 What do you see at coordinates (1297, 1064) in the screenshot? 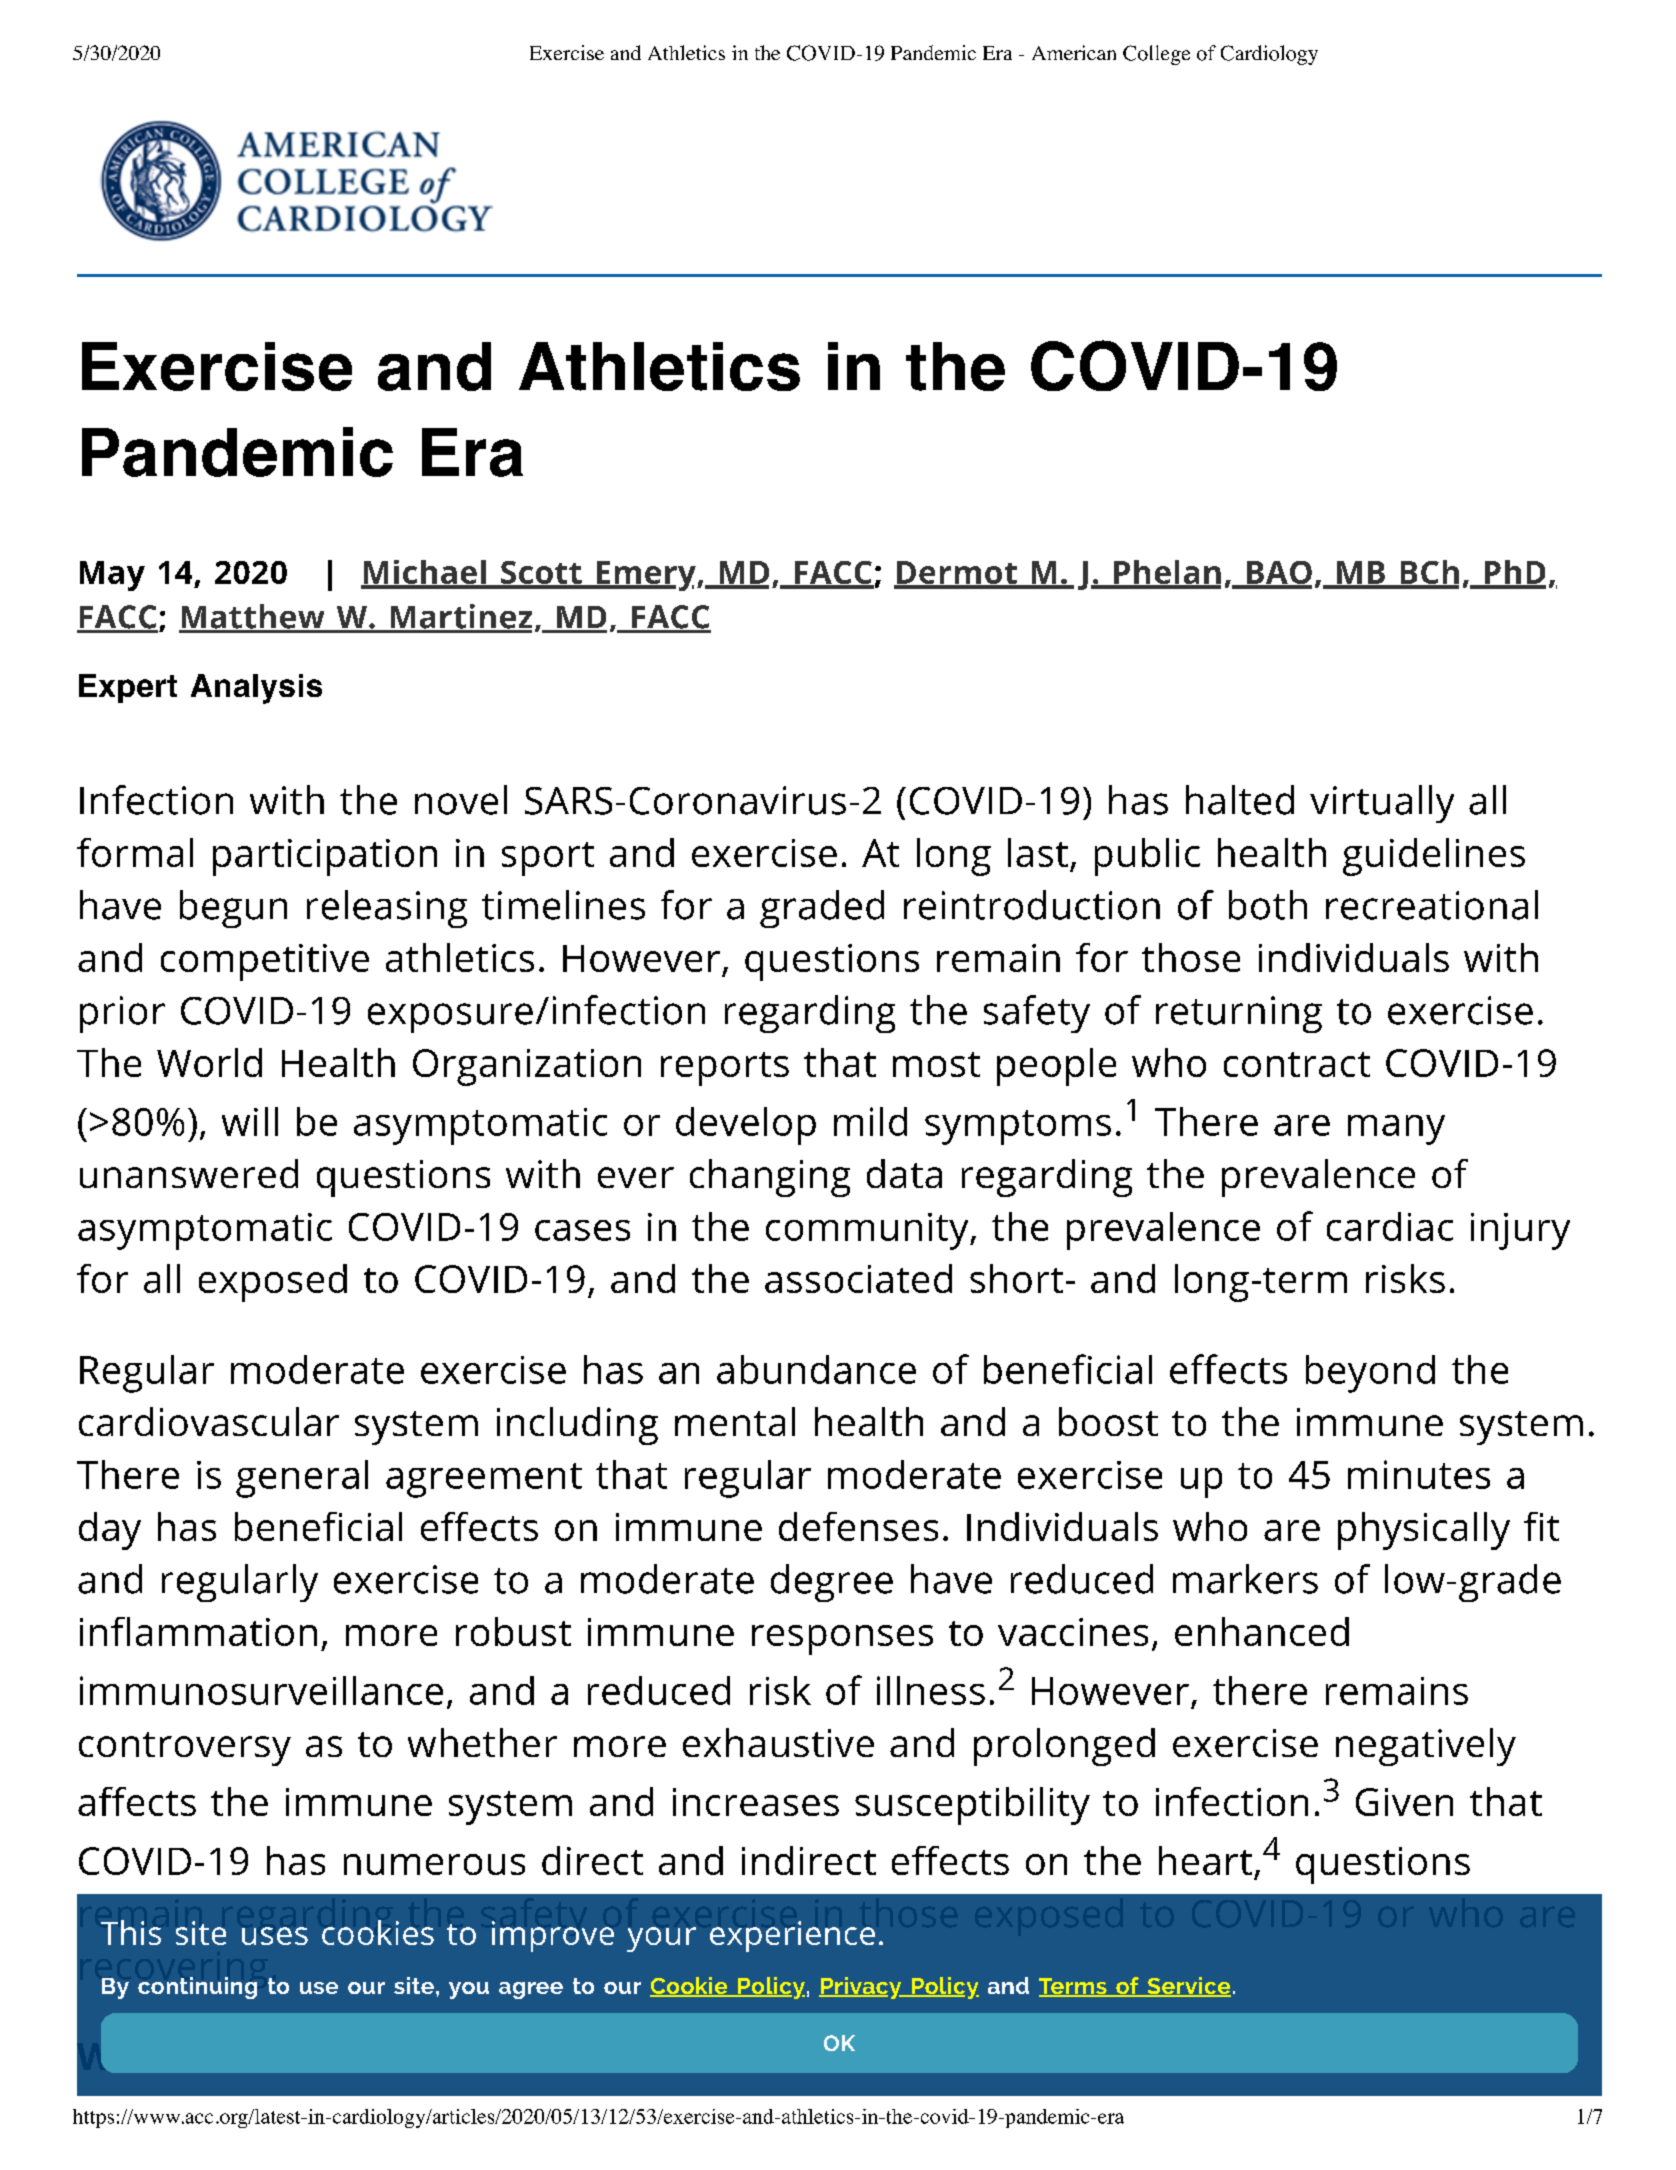
I see `contract` at bounding box center [1297, 1064].
